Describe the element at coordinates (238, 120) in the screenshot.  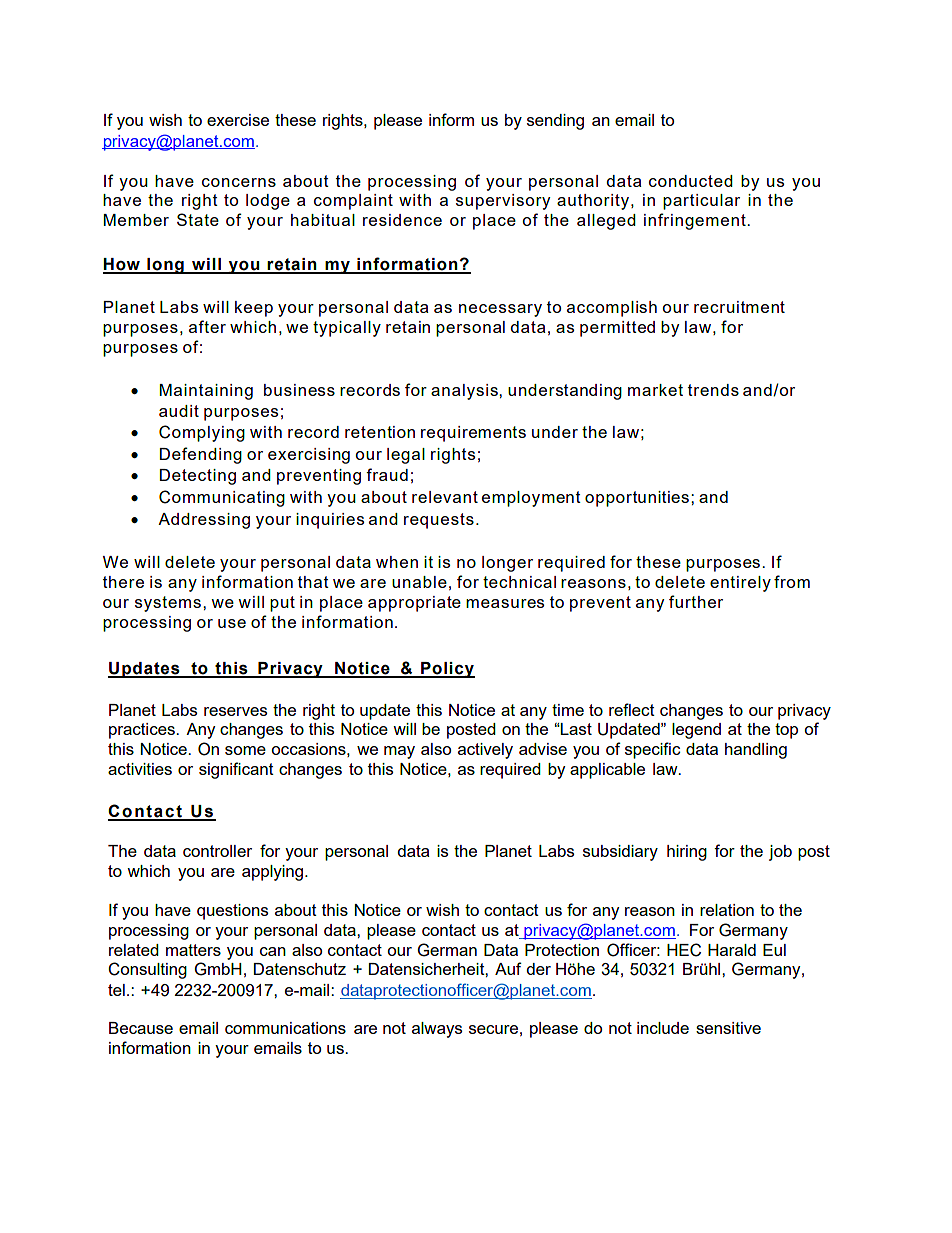
I see `exercise` at that location.
